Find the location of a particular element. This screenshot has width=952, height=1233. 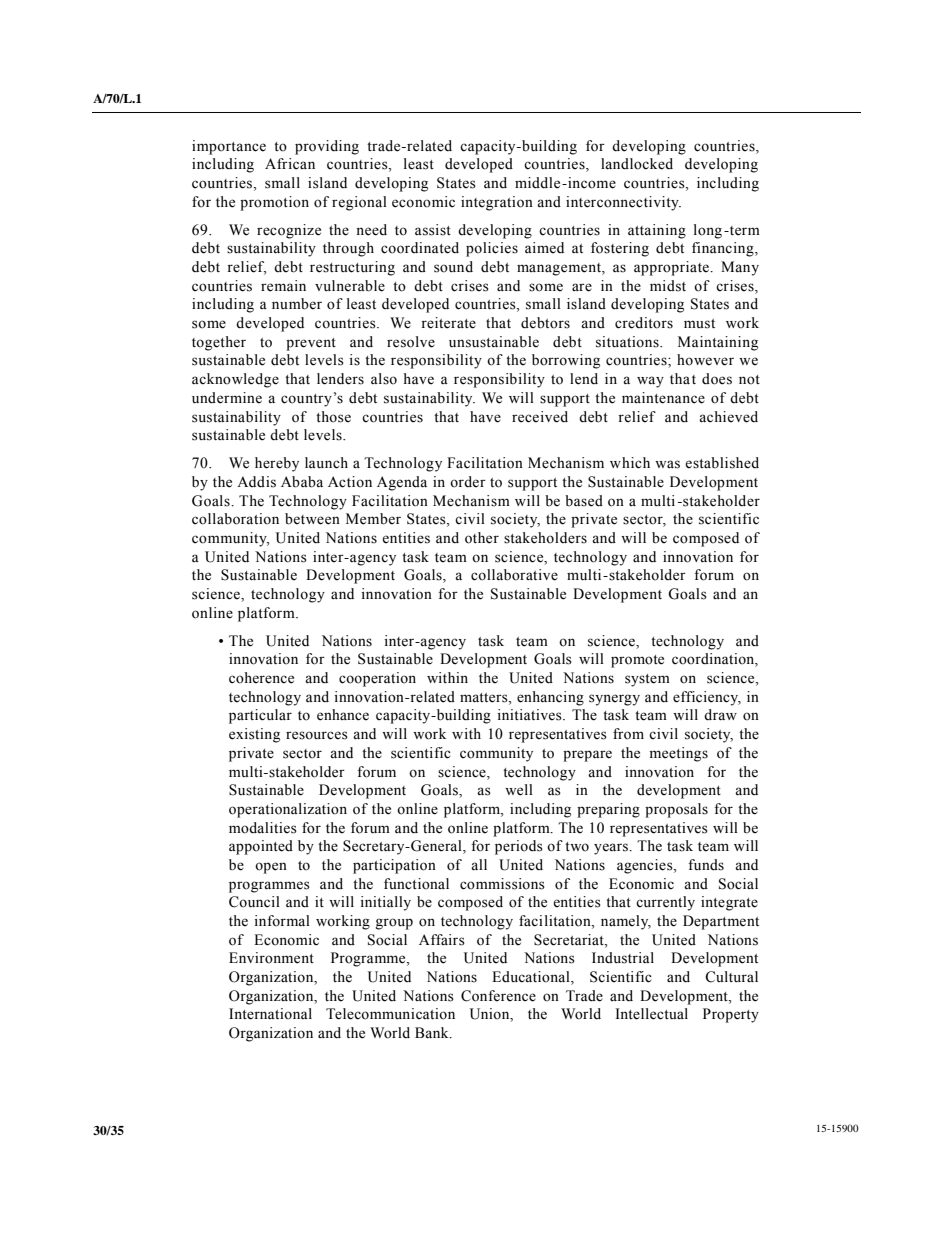

integration is located at coordinates (497, 203).
